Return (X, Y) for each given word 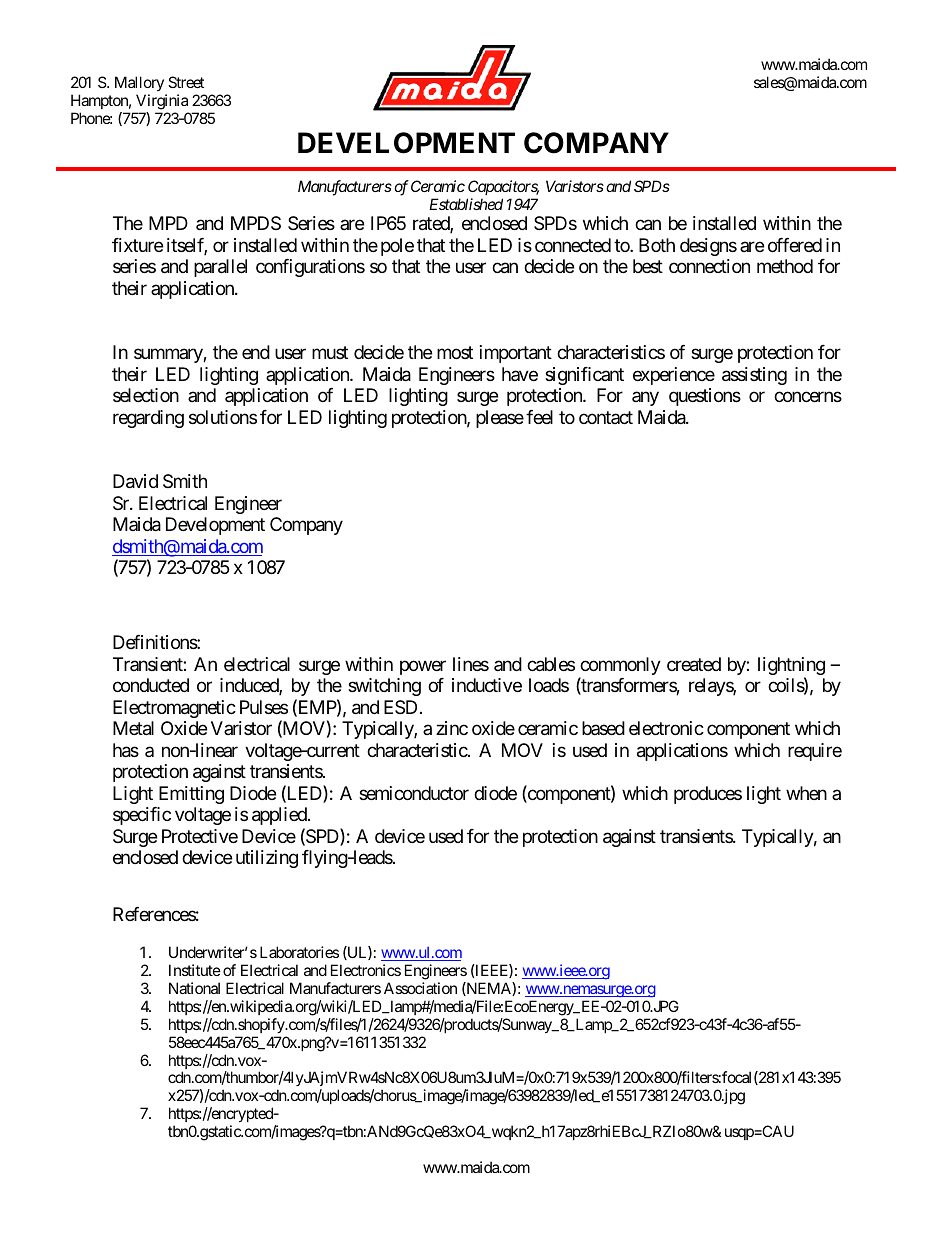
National (194, 988)
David (135, 481)
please (500, 419)
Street (186, 82)
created (694, 664)
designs (708, 247)
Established (466, 204)
